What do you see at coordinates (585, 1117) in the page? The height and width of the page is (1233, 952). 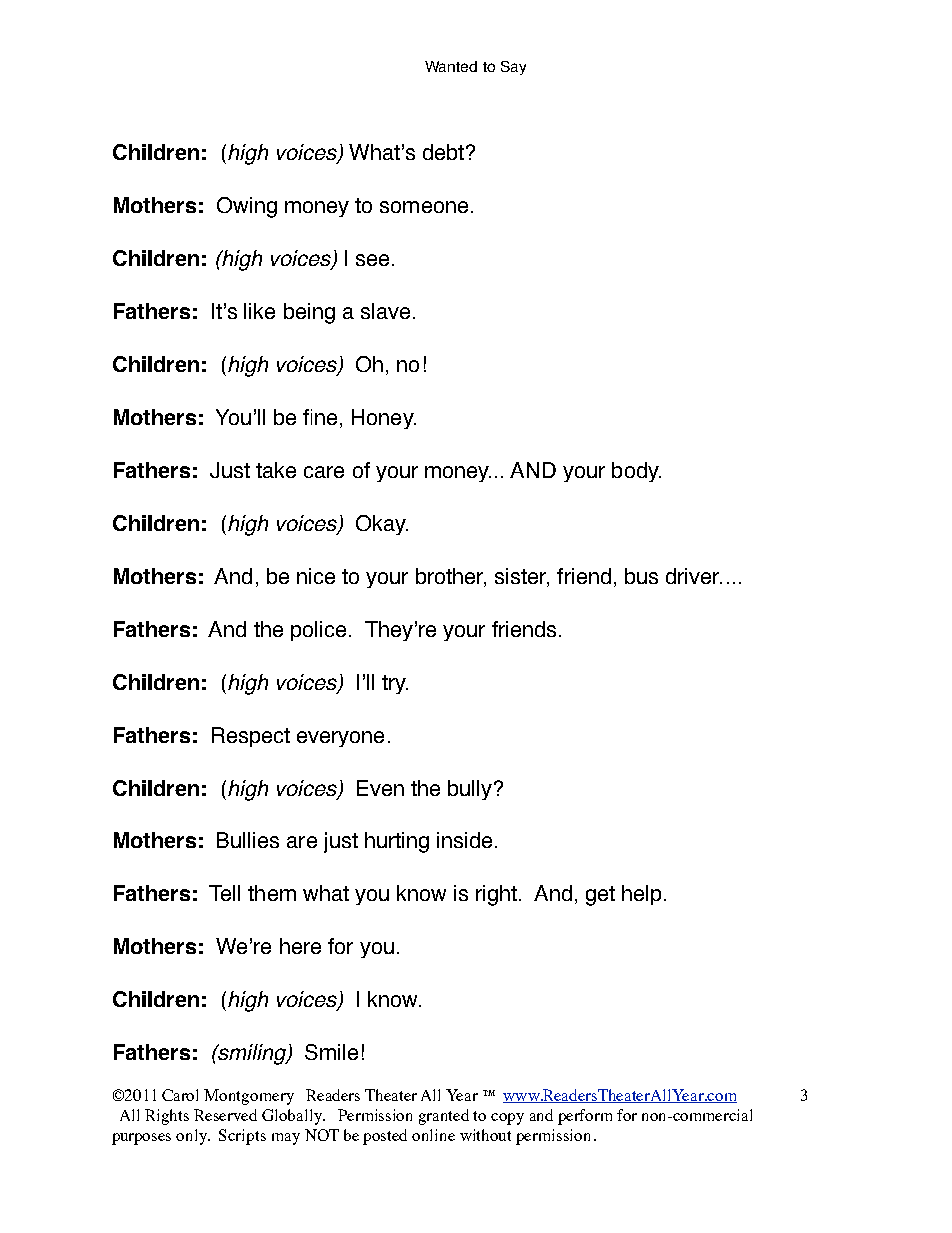 I see `perform` at bounding box center [585, 1117].
